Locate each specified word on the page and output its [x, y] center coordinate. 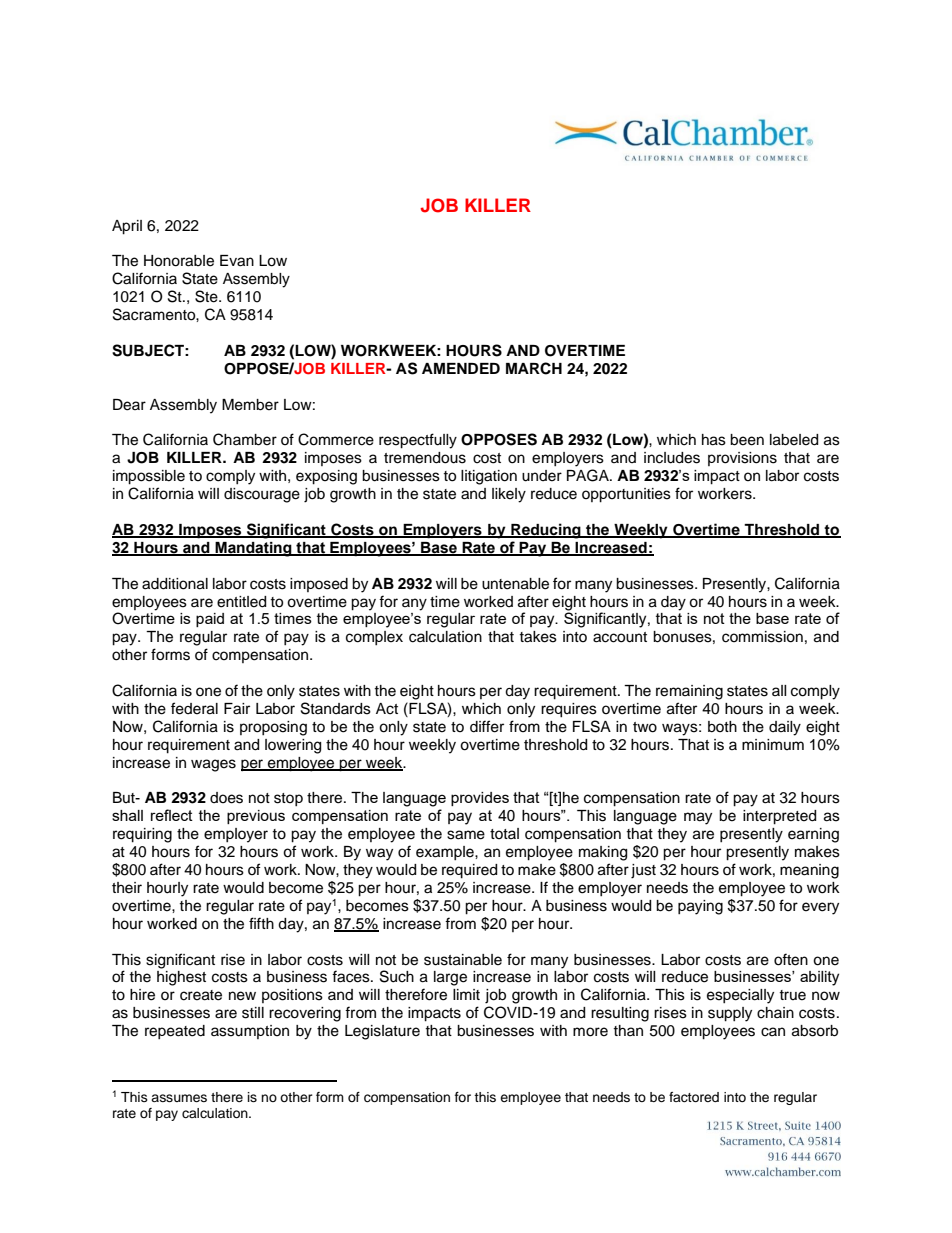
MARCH [534, 368]
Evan [237, 261]
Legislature [382, 1032]
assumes [179, 1098]
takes [538, 637]
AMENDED [461, 368]
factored [694, 1097]
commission [762, 637]
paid [210, 620]
